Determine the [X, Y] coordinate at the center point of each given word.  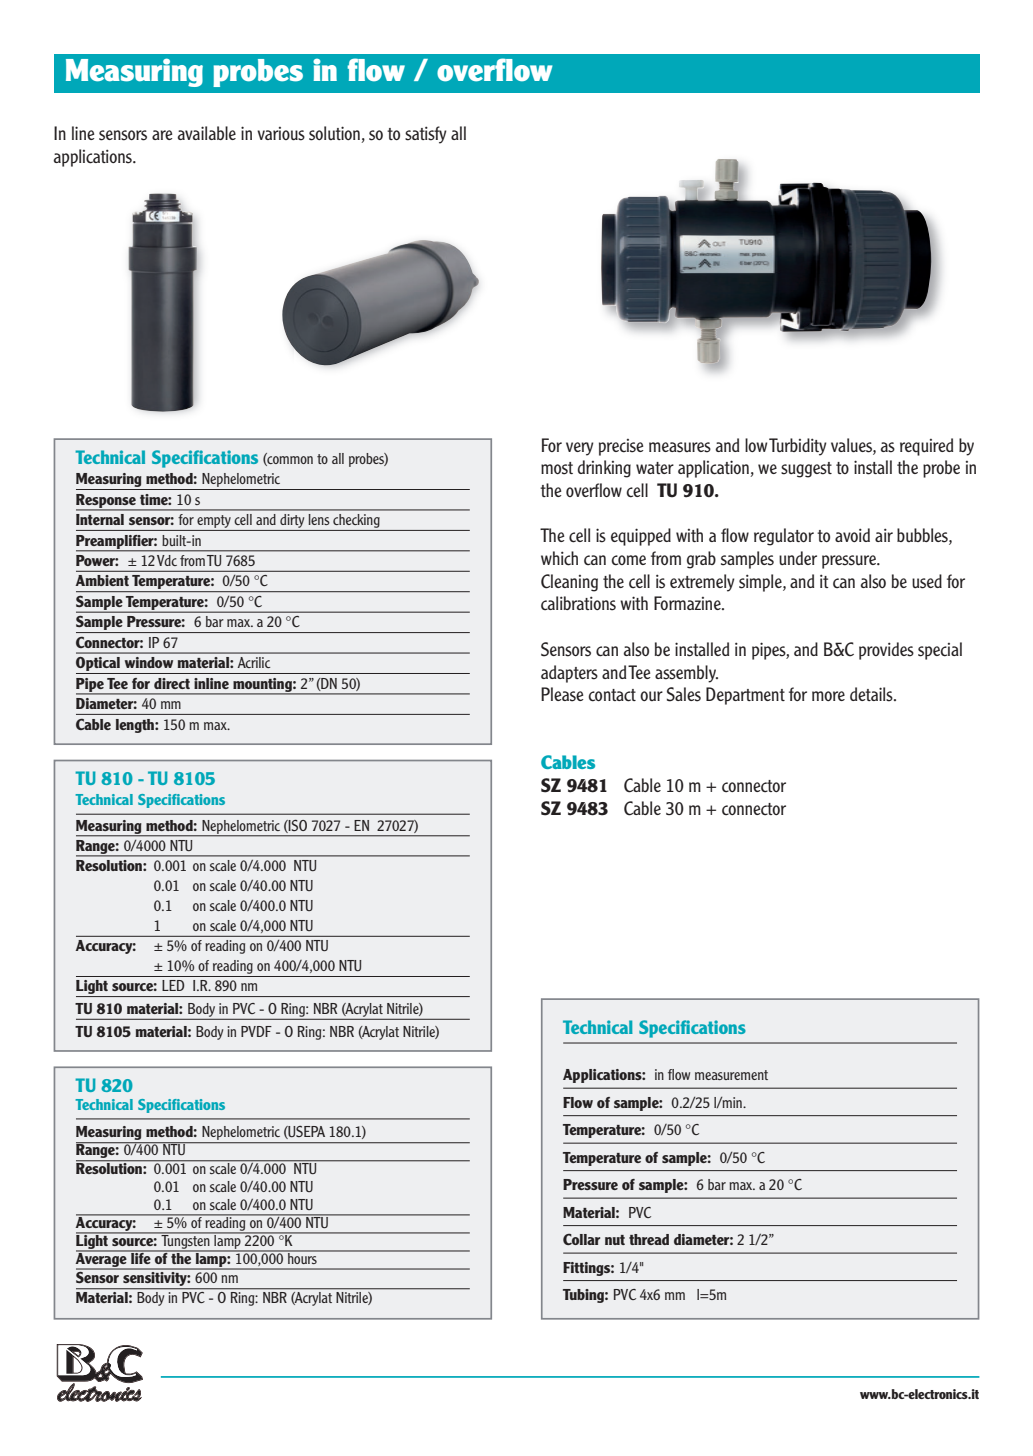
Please [562, 694]
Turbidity [798, 447]
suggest [806, 470]
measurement [731, 1075]
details [872, 694]
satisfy [426, 135]
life [141, 1257]
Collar [581, 1239]
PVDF [256, 1031]
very [580, 449]
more [828, 696]
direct [172, 683]
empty [214, 521]
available [207, 133]
